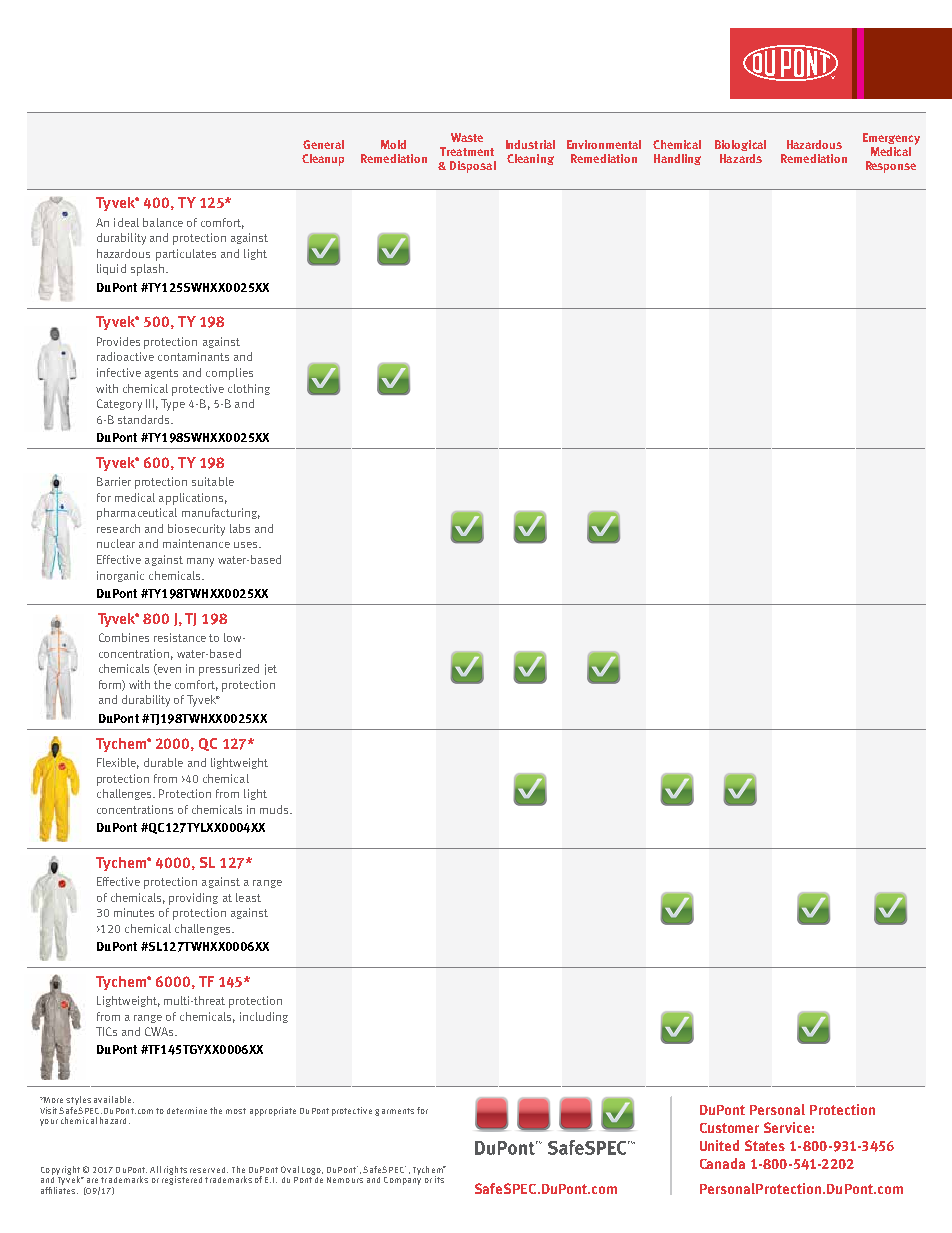  What do you see at coordinates (182, 1179) in the image?
I see `registered` at bounding box center [182, 1179].
